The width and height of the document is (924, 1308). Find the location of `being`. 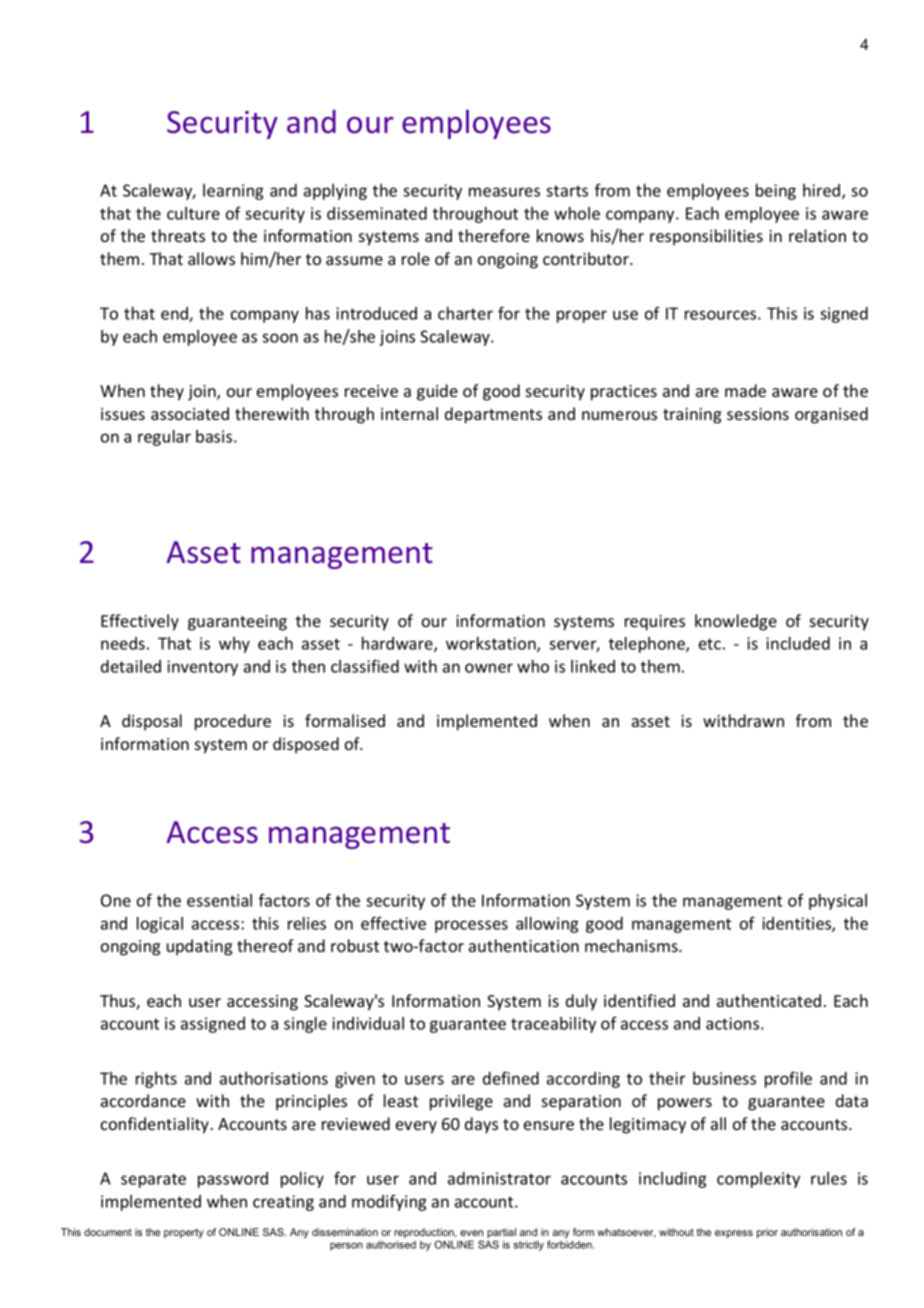

being is located at coordinates (776, 192).
